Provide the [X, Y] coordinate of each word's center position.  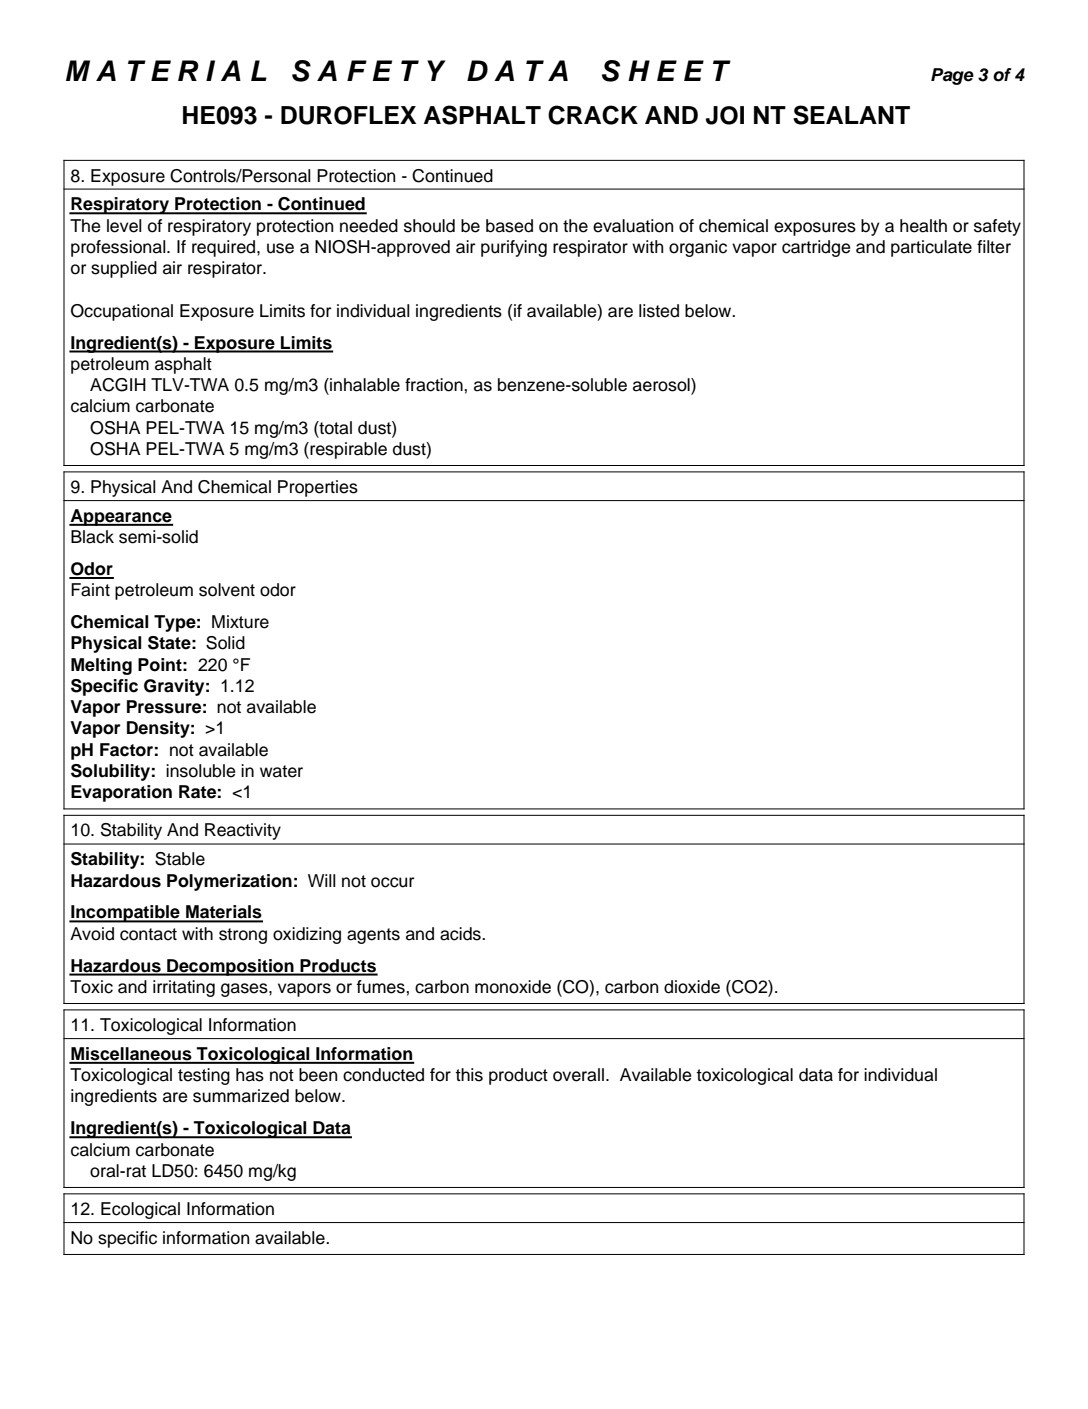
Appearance [121, 517]
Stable [180, 859]
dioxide [692, 987]
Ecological [140, 1210]
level [124, 226]
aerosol [662, 386]
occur [392, 882]
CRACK [593, 115]
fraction [435, 385]
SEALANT [851, 115]
